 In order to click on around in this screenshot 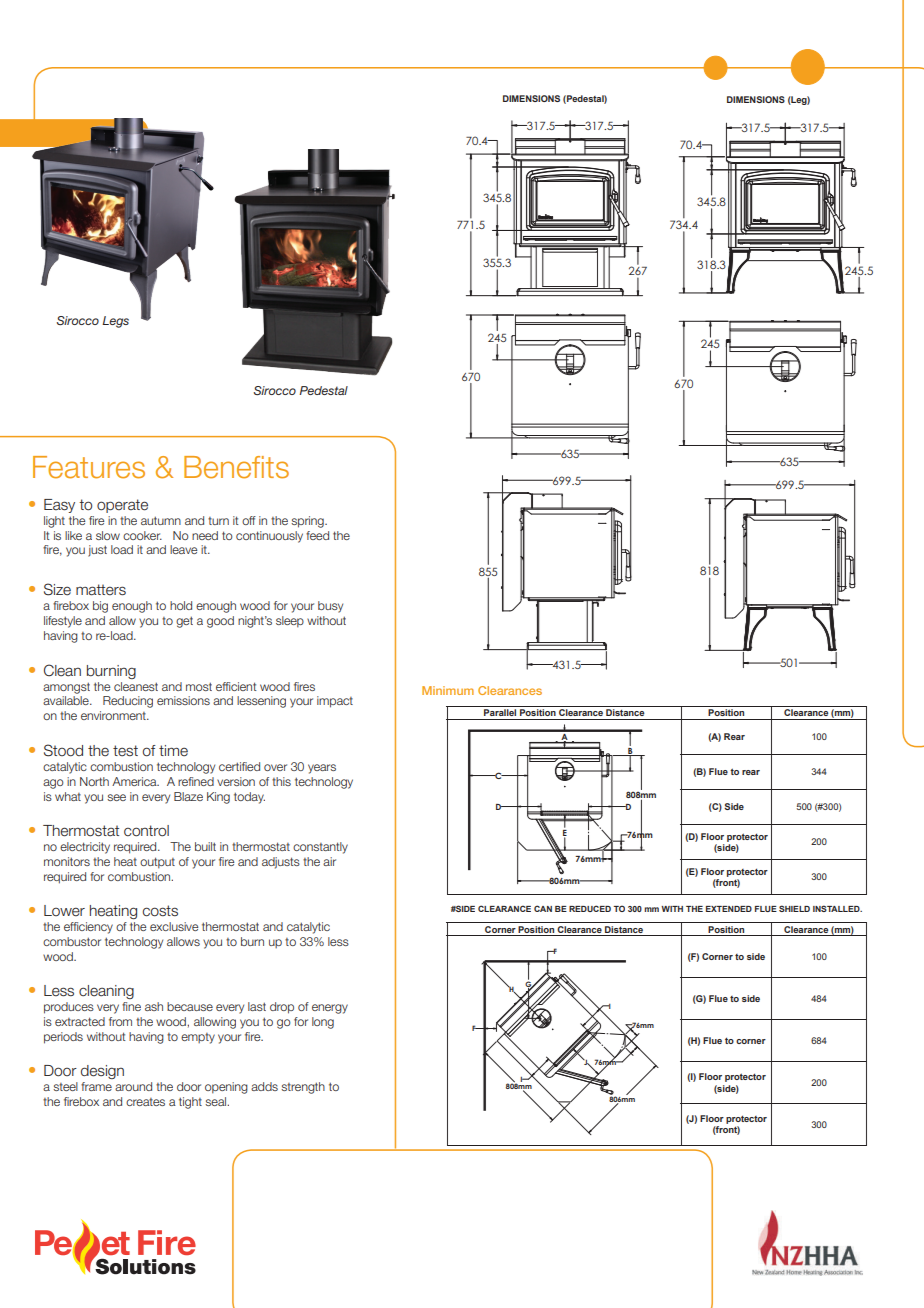, I will do `click(133, 1086)`.
